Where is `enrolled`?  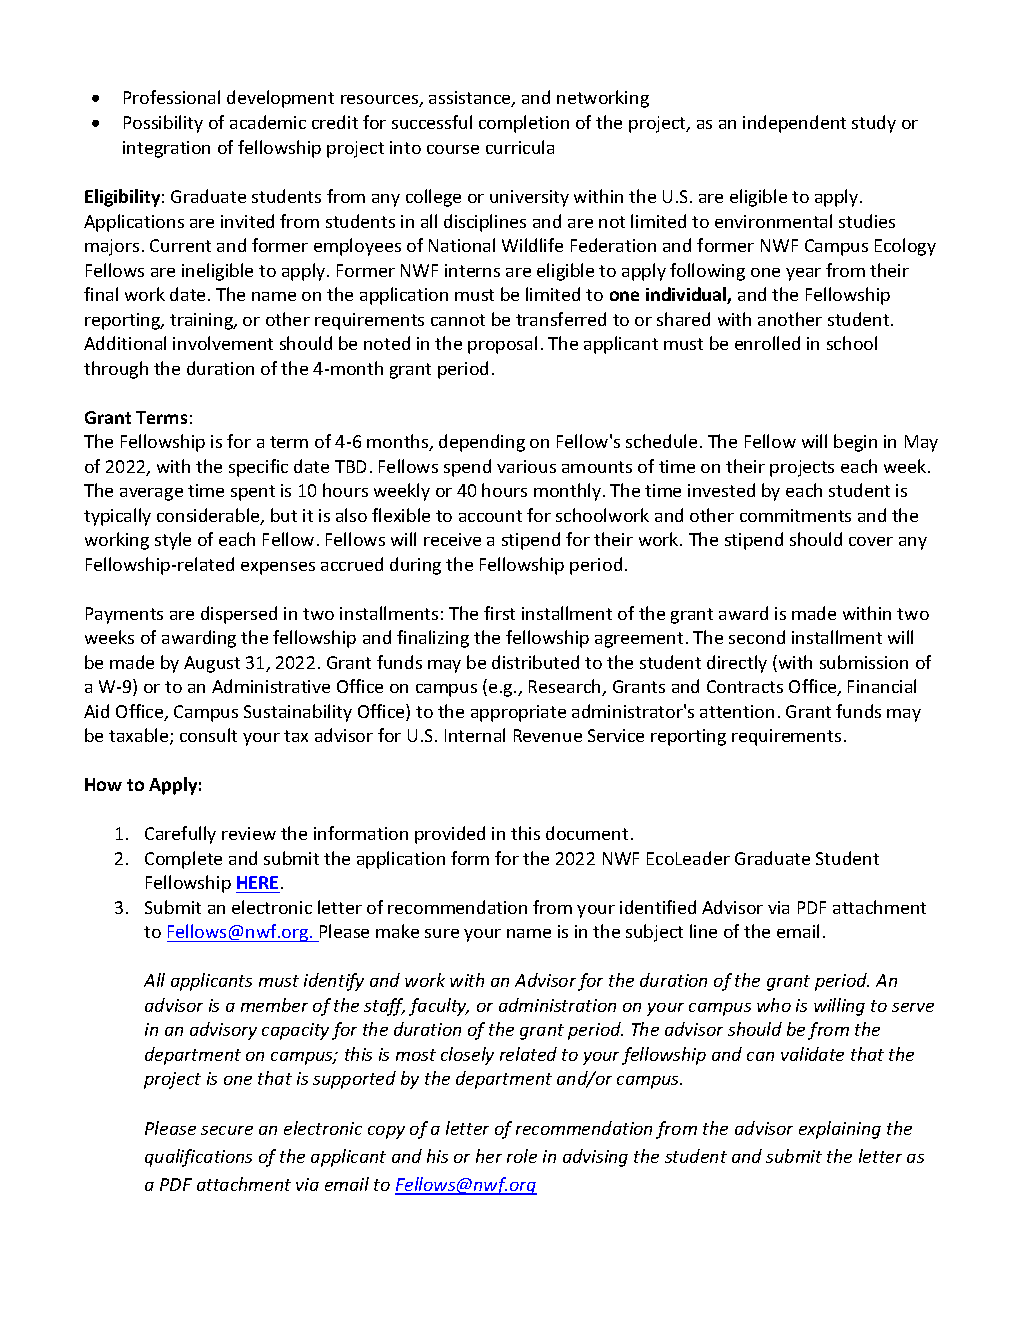
enrolled is located at coordinates (767, 343).
